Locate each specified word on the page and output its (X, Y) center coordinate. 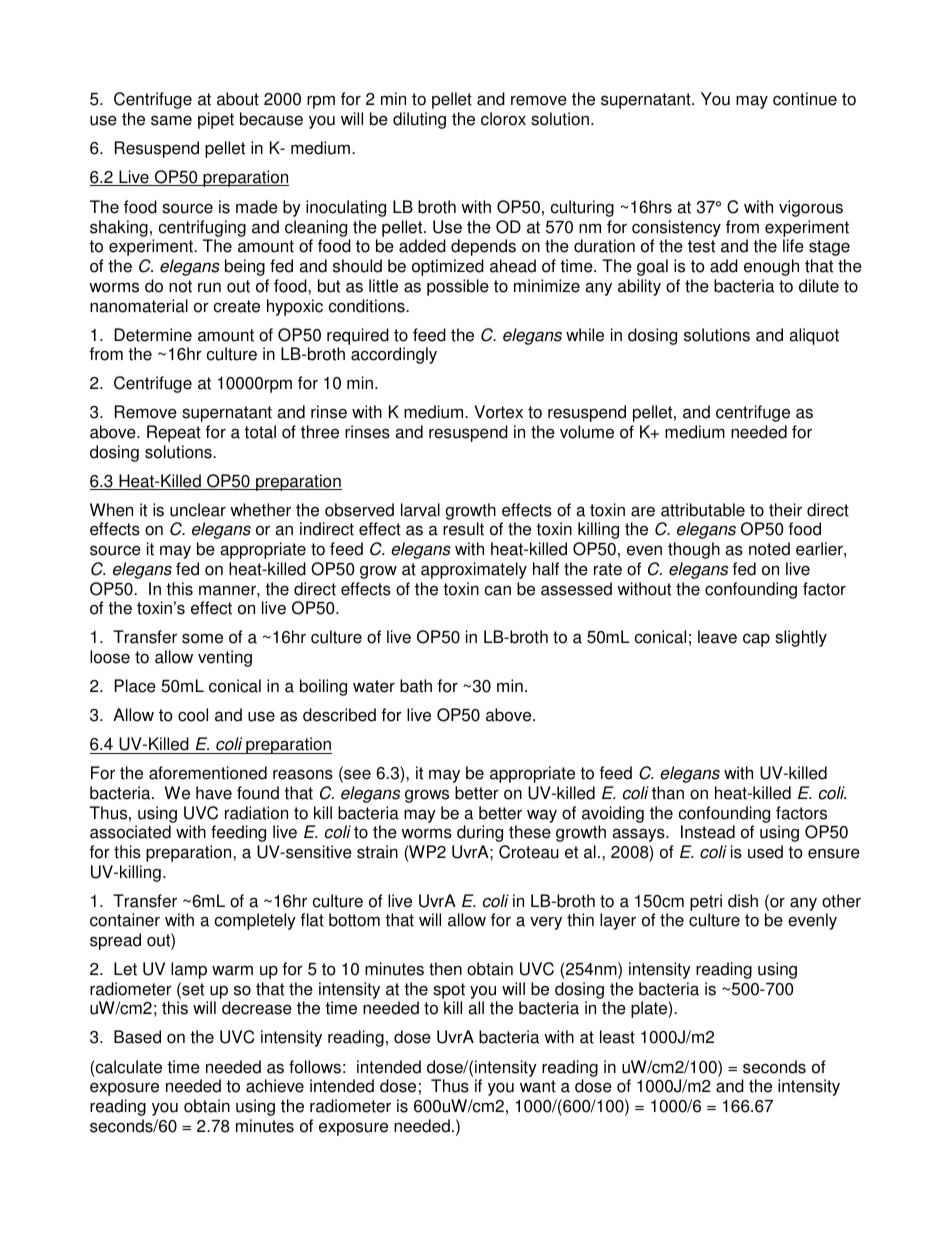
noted (769, 549)
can (498, 590)
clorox (503, 119)
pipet (216, 120)
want (538, 1086)
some (202, 638)
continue (805, 99)
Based (137, 1037)
